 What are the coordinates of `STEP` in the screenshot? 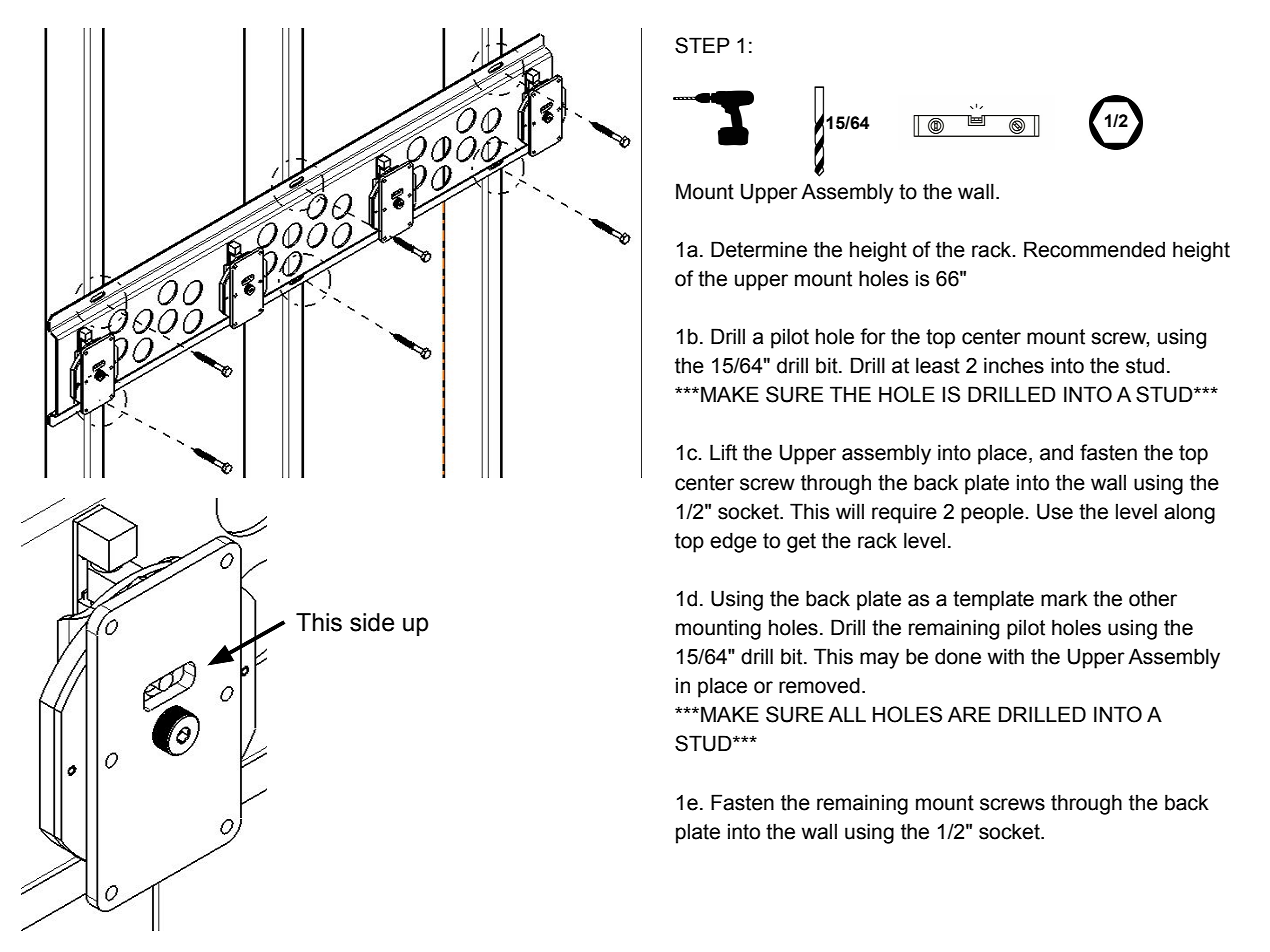 It's located at (702, 45).
